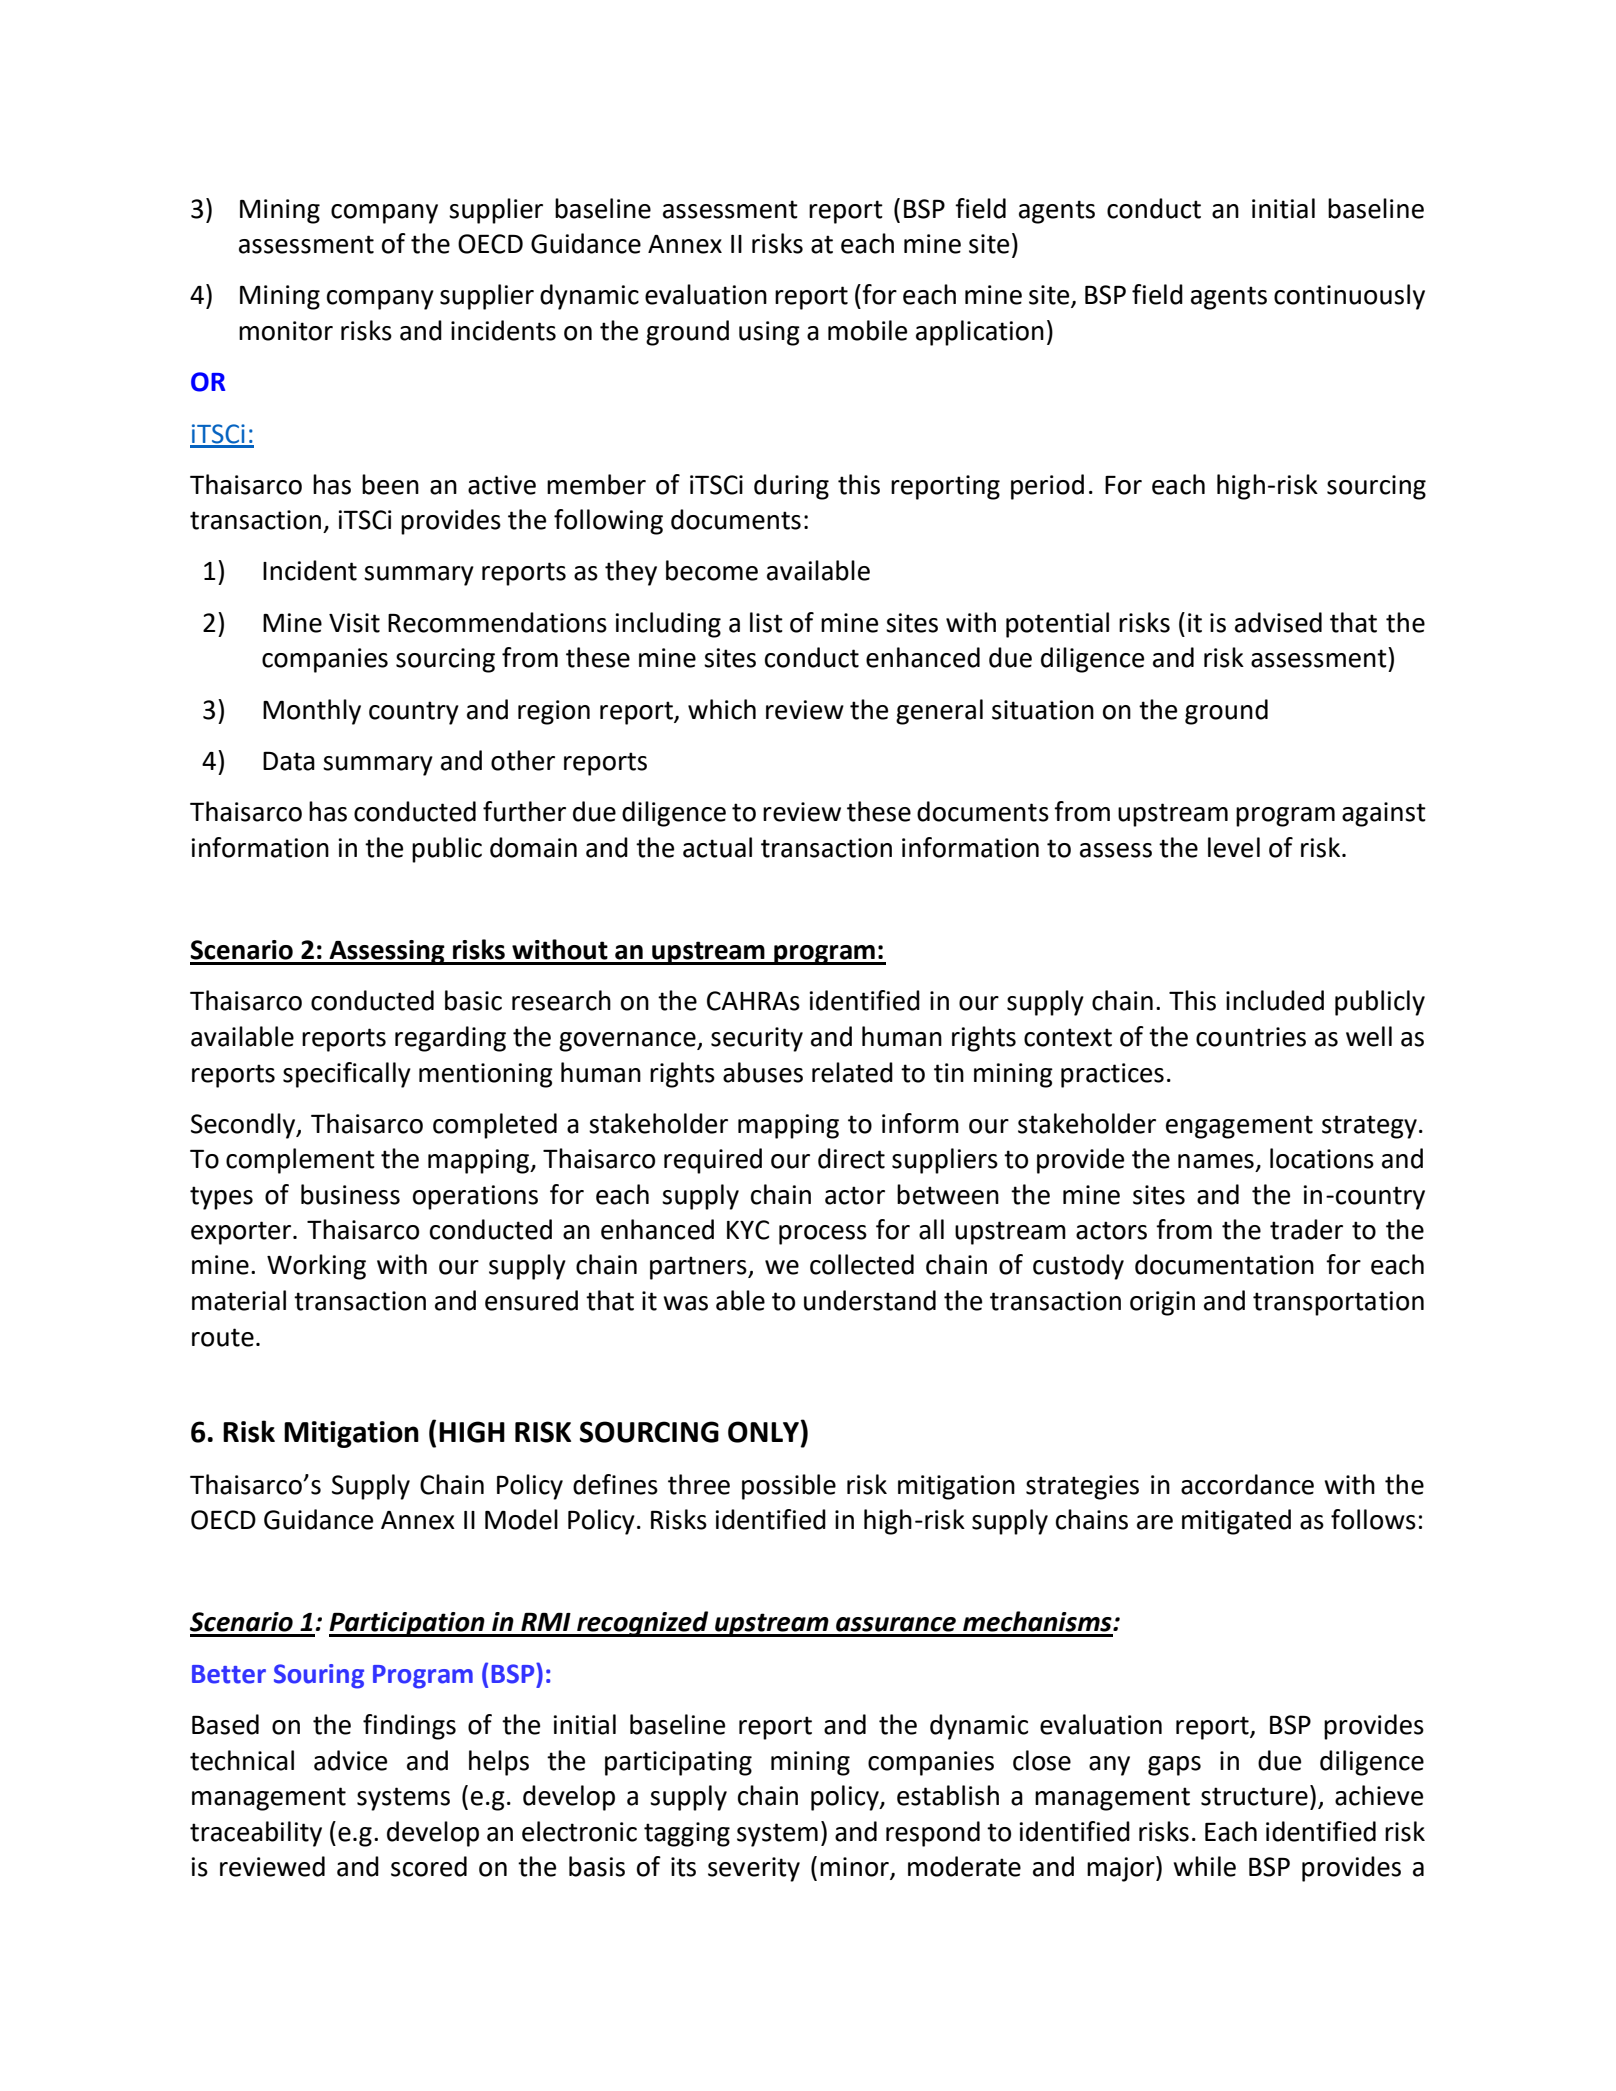 The width and height of the page is (1616, 2091). What do you see at coordinates (350, 1760) in the page?
I see `advice` at bounding box center [350, 1760].
